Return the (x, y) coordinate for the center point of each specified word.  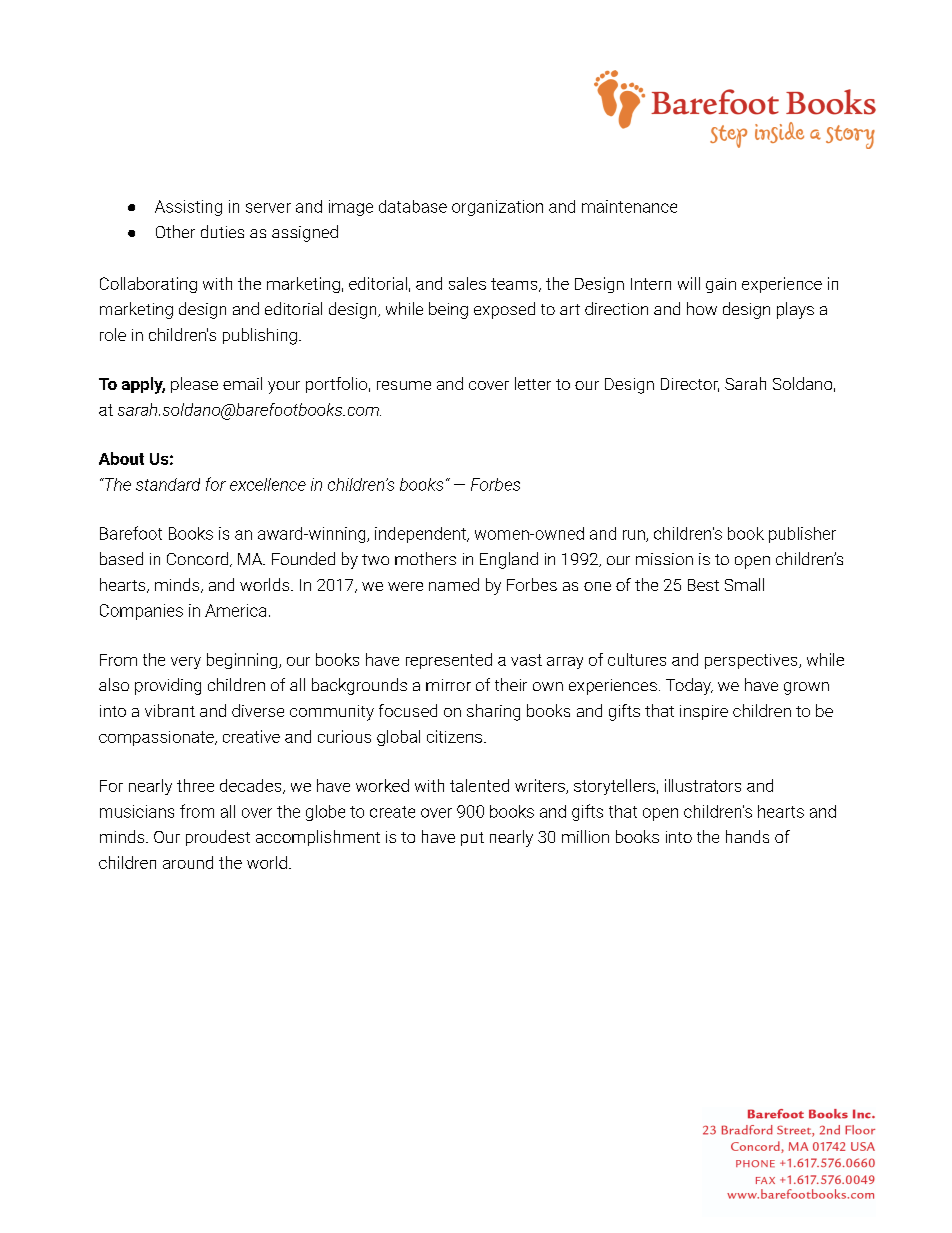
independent (421, 535)
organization (497, 208)
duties (222, 231)
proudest (218, 838)
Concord (197, 558)
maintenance (629, 206)
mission (664, 559)
